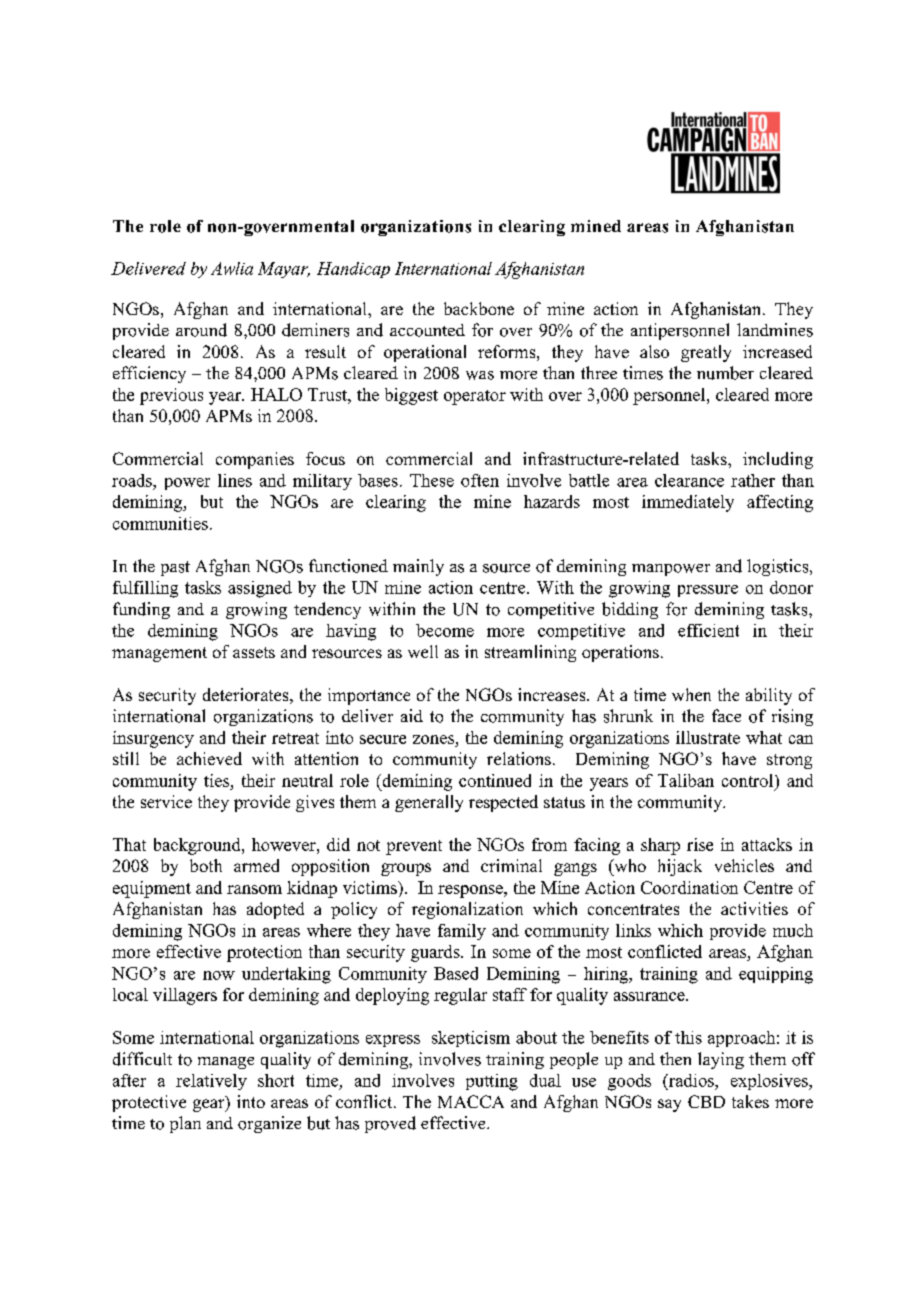 The height and width of the page is (1308, 924). What do you see at coordinates (175, 568) in the page?
I see `past` at bounding box center [175, 568].
